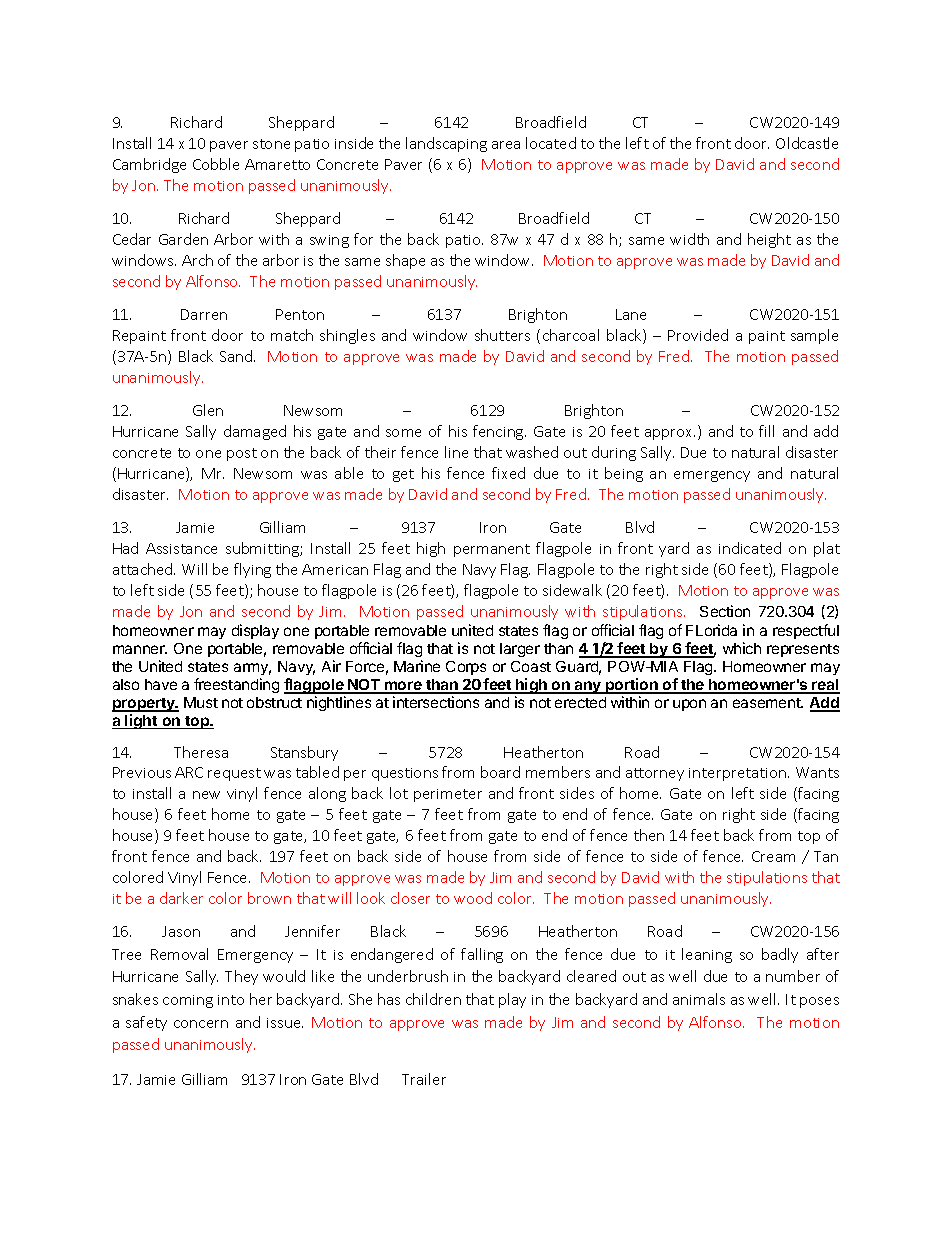 The image size is (952, 1233). What do you see at coordinates (769, 240) in the screenshot?
I see `height` at bounding box center [769, 240].
